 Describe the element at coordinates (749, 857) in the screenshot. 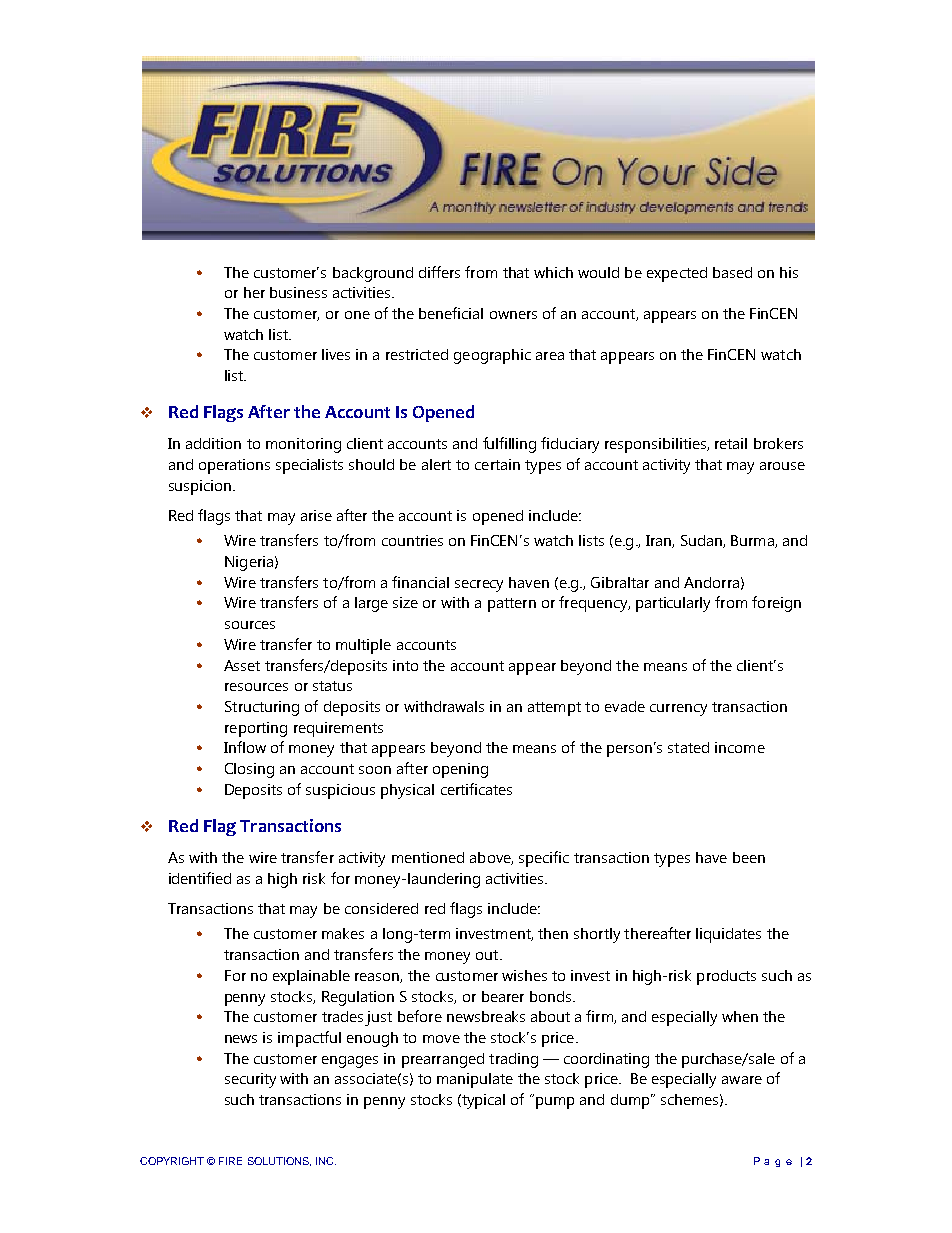

I see `been` at that location.
